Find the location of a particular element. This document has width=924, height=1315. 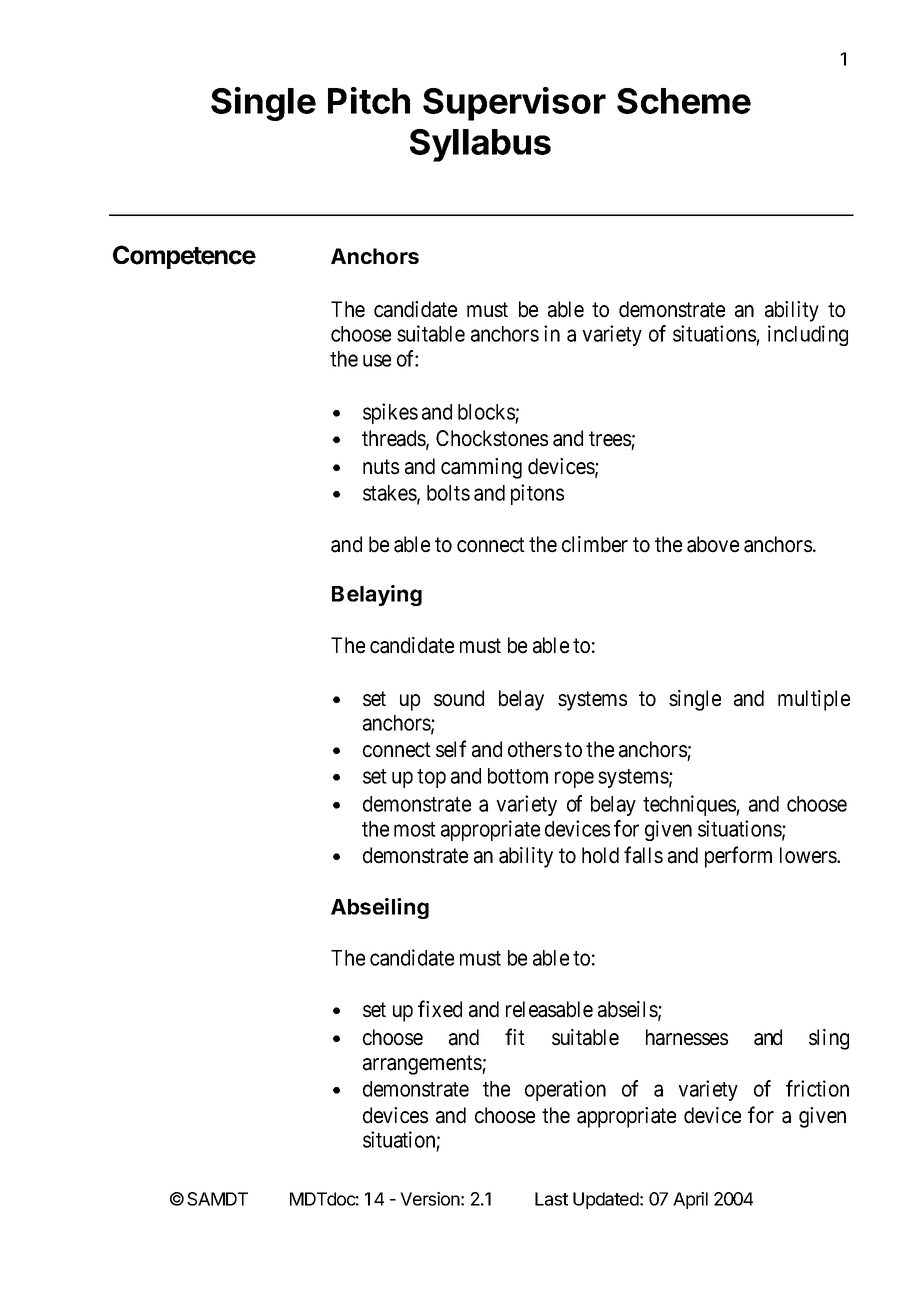

others is located at coordinates (535, 749).
